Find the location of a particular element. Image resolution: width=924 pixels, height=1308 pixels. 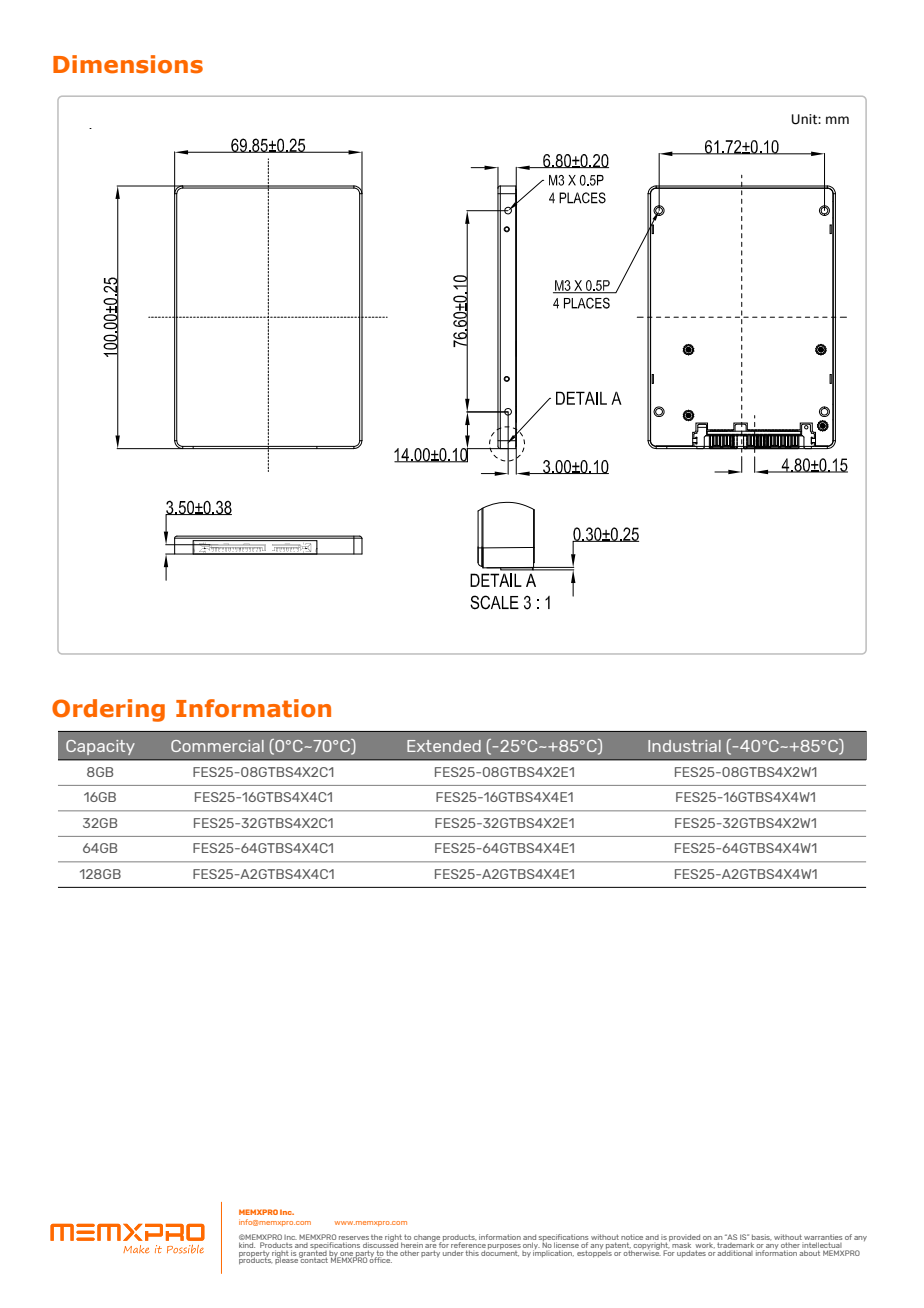

Capacity is located at coordinates (100, 747).
